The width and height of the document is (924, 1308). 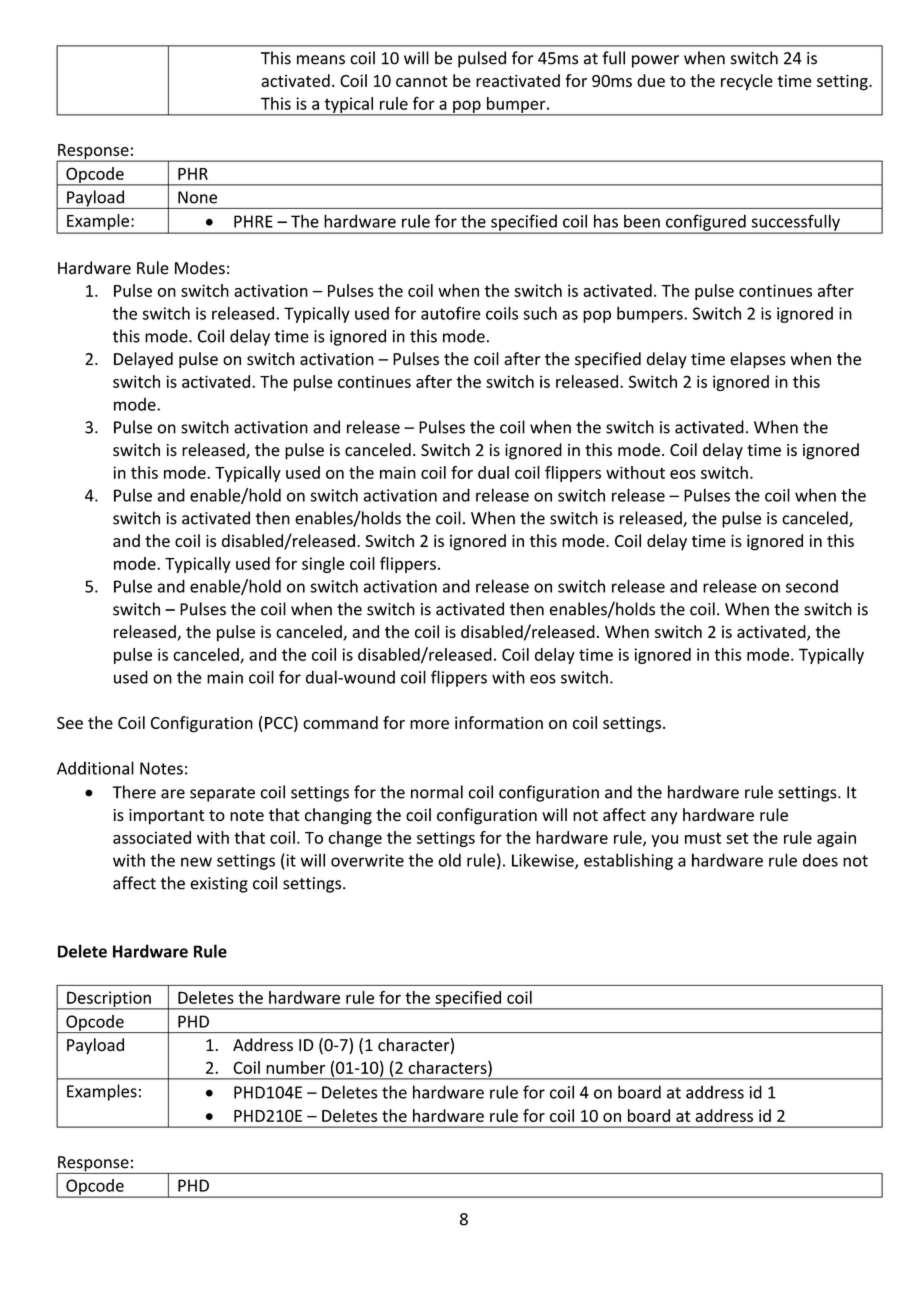 I want to click on recycle, so click(x=747, y=82).
